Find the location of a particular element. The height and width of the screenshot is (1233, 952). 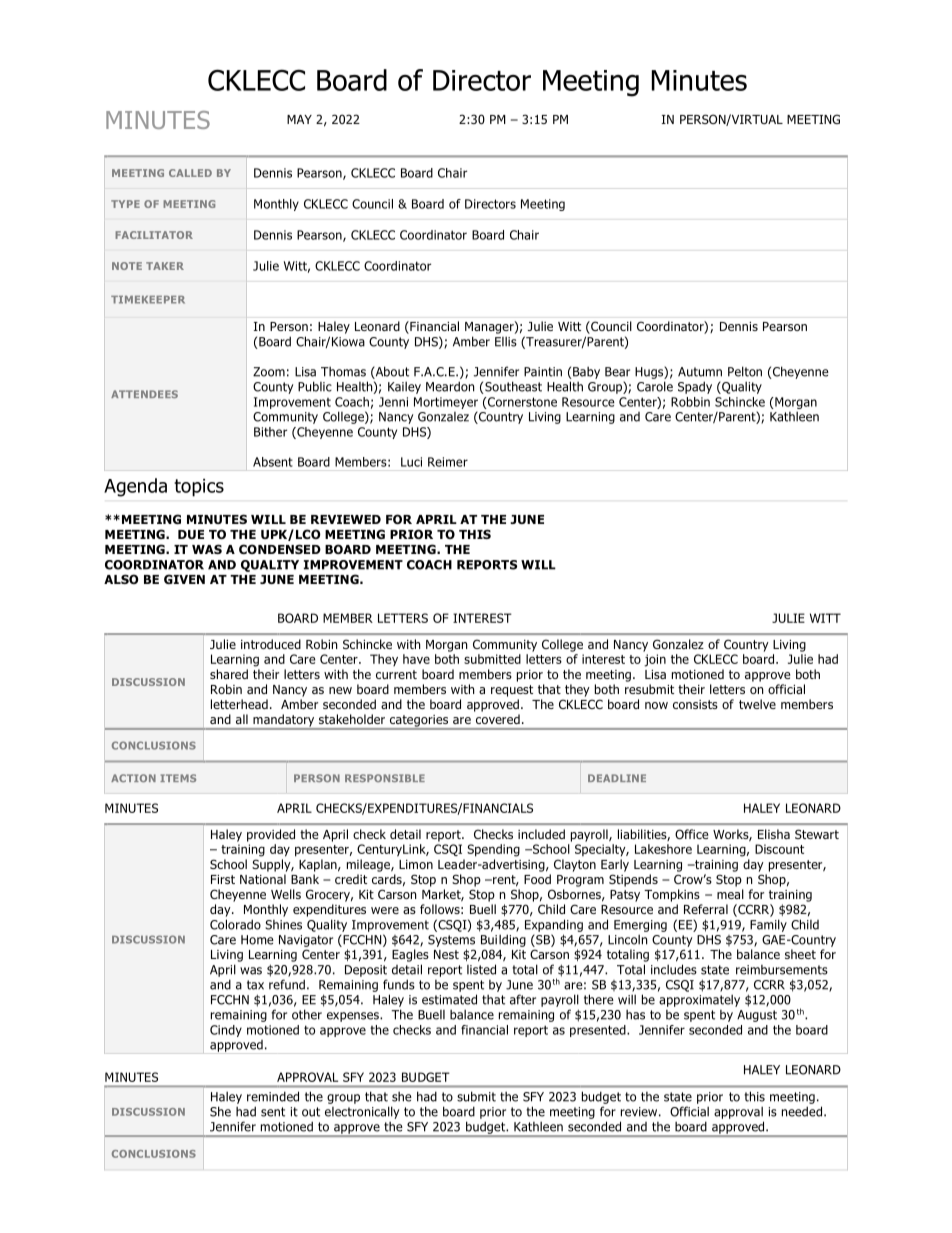

GIVEN is located at coordinates (184, 579).
